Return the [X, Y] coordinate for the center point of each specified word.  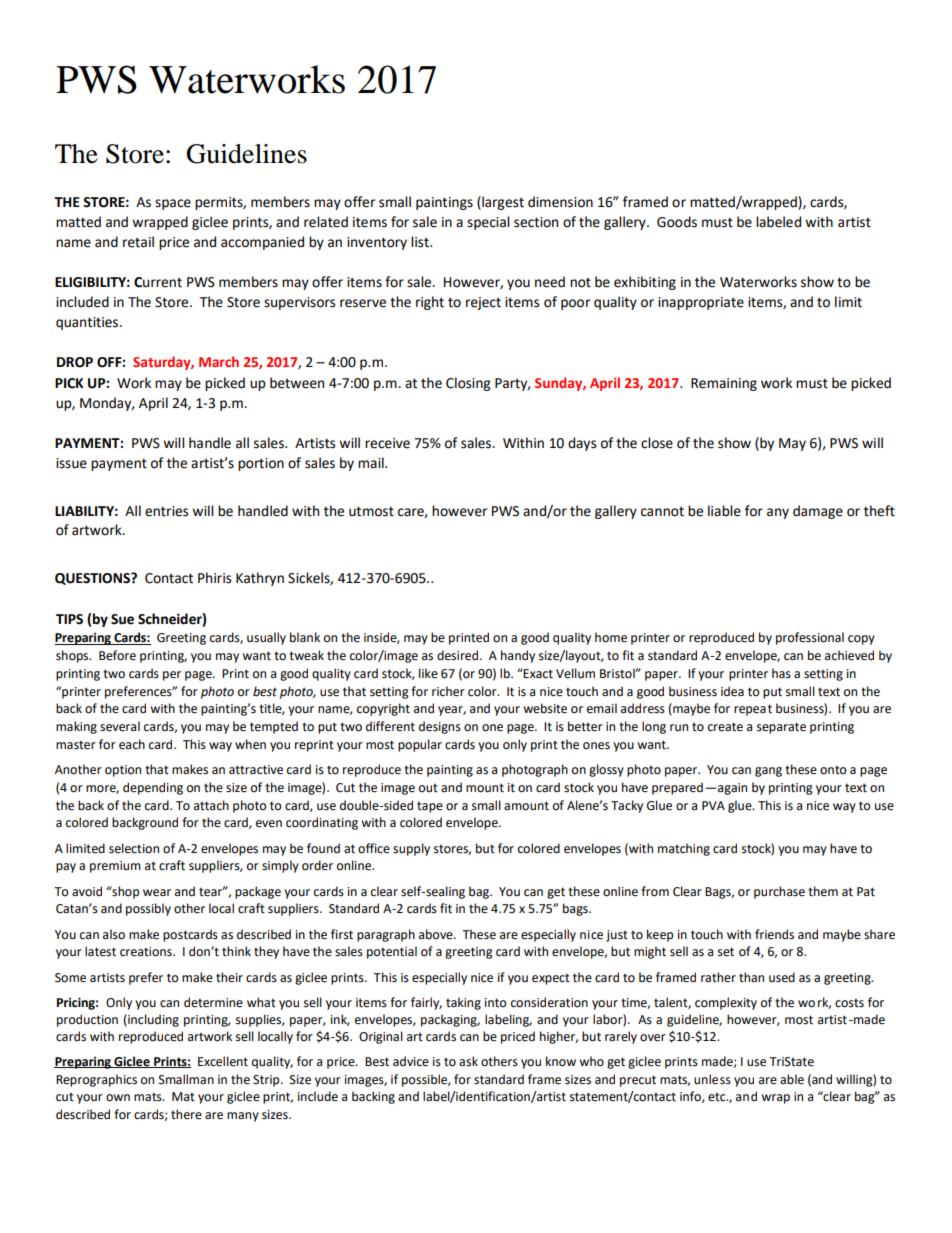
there [186, 1114]
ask [468, 1061]
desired [459, 655]
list [421, 242]
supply [411, 849]
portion [261, 464]
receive [387, 443]
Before [117, 655]
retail [138, 242]
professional [810, 638]
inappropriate [701, 303]
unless [712, 1079]
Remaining [724, 384]
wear [157, 893]
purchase [779, 892]
